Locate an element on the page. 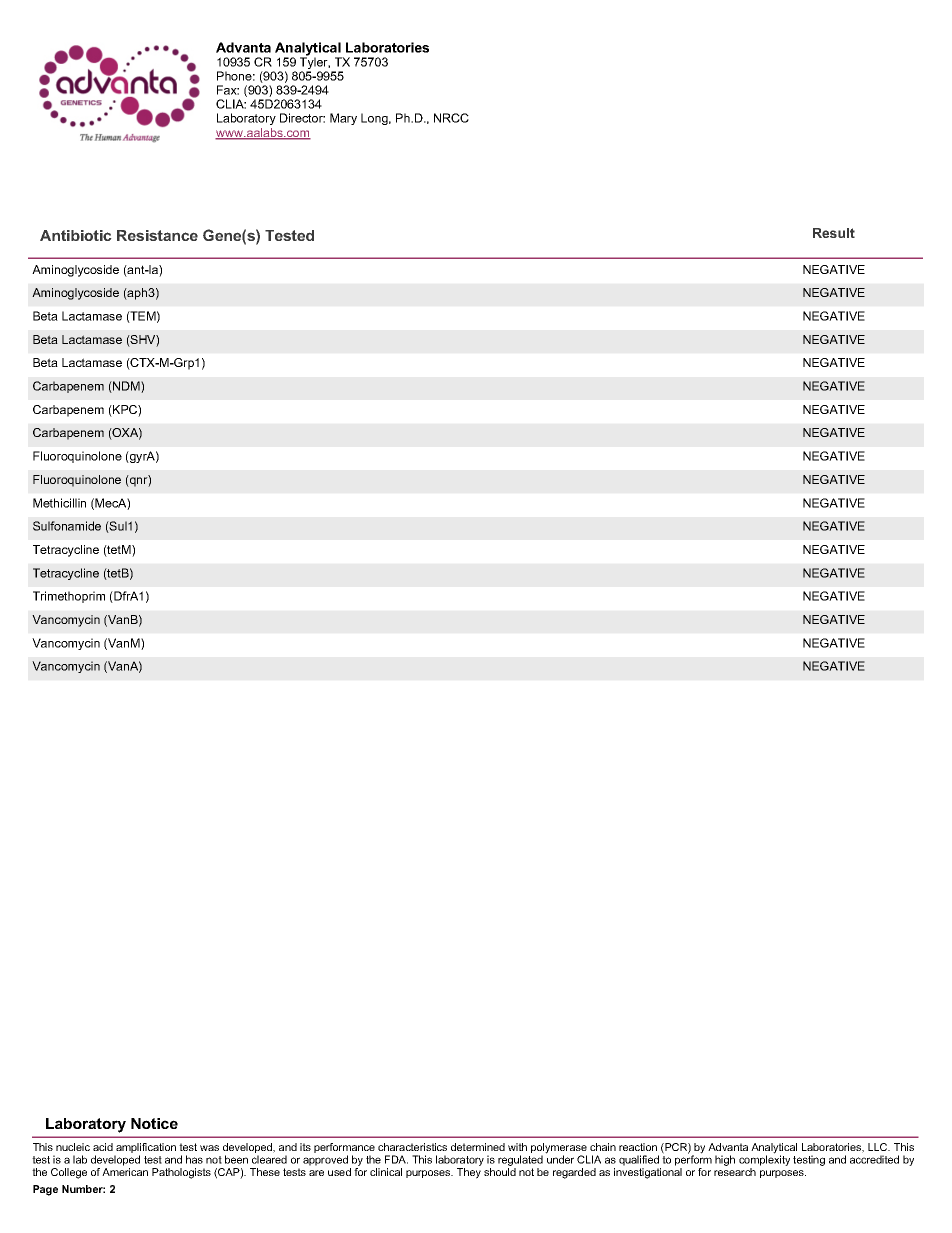 This image has width=952, height=1233. Methicillin is located at coordinates (59, 503).
